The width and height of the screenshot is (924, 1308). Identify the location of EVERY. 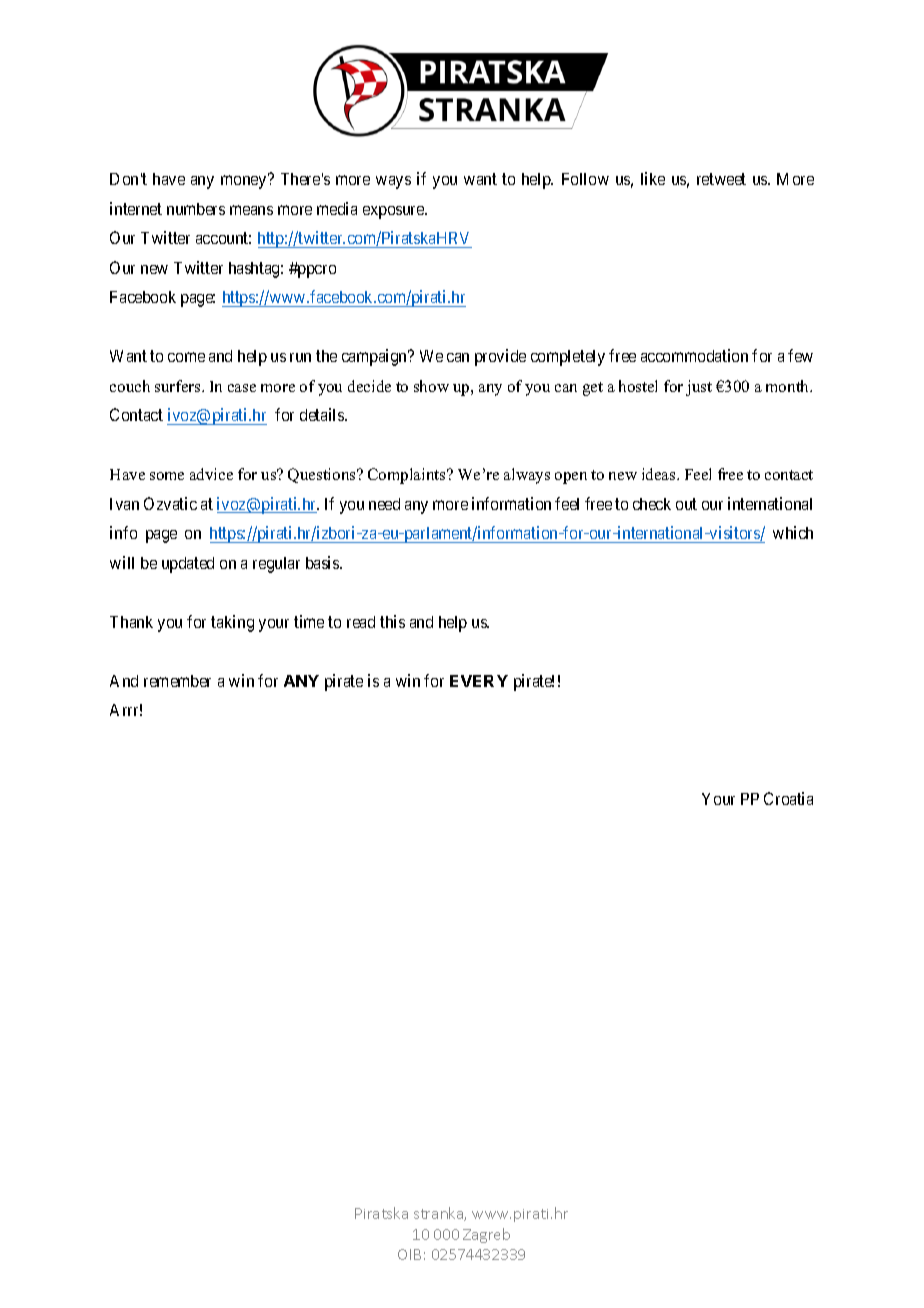
(479, 681).
